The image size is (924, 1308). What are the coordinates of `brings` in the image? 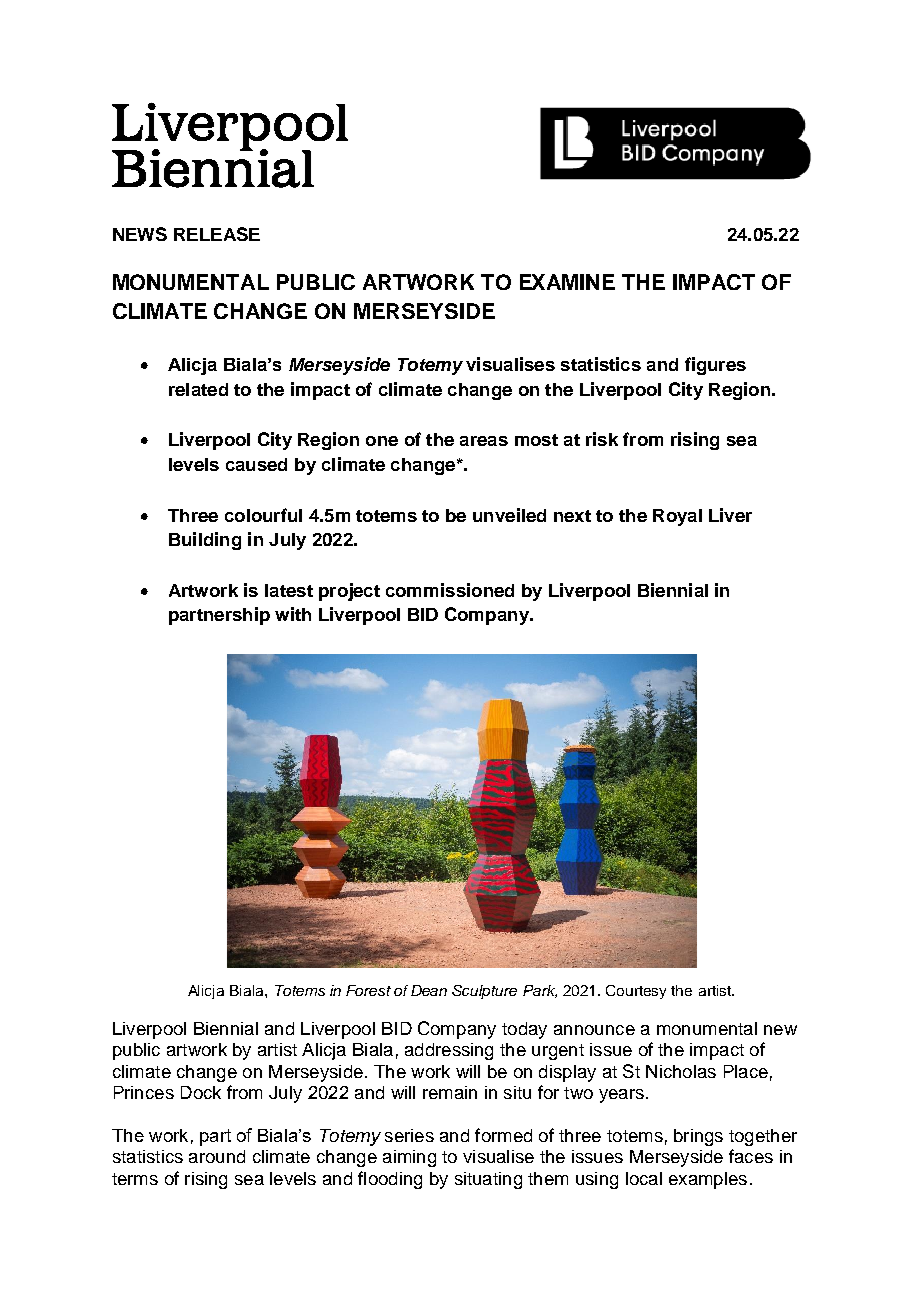 It's located at (698, 1137).
